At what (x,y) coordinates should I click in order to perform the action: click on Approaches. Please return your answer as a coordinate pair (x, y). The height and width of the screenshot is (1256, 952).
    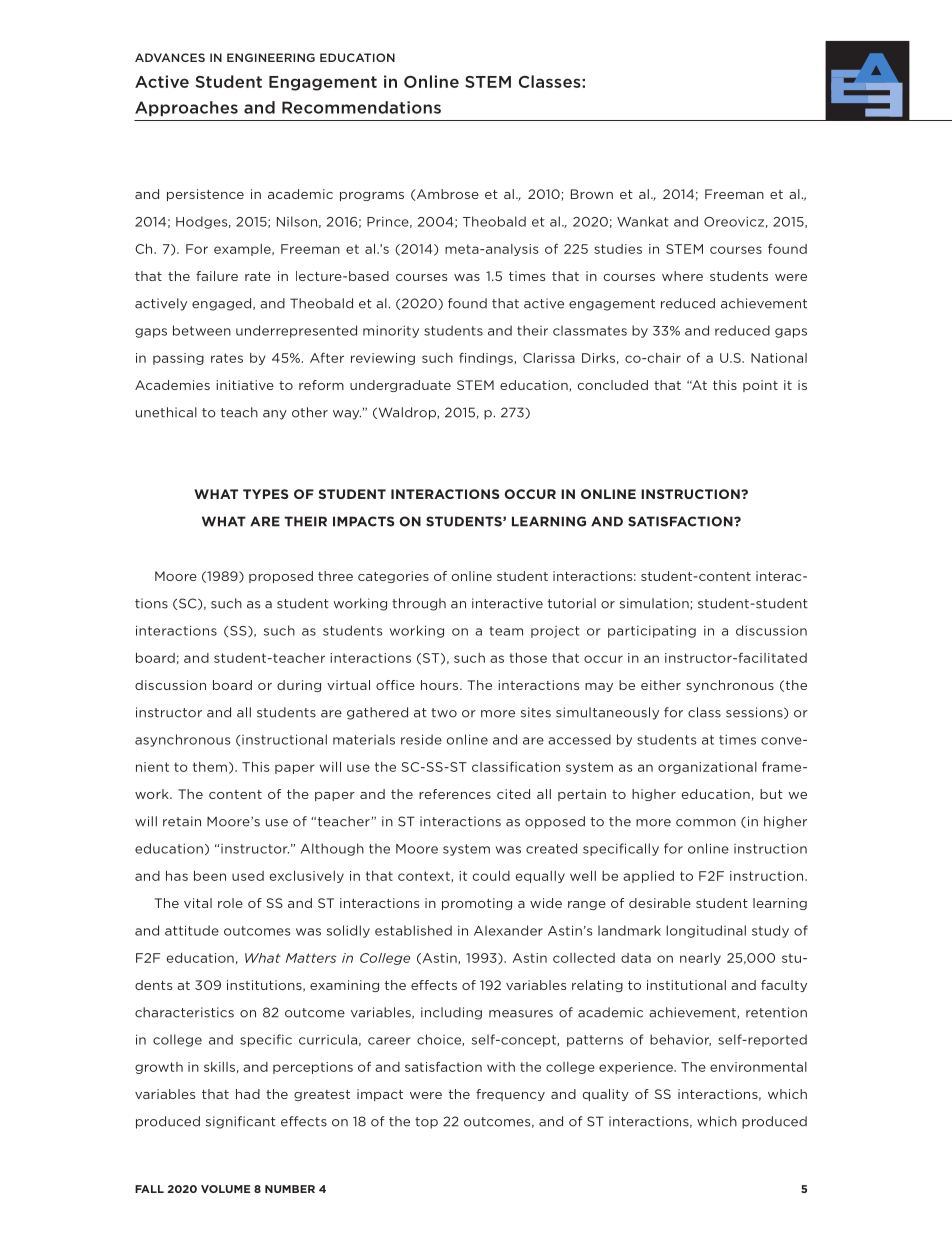
    Looking at the image, I should click on (186, 108).
